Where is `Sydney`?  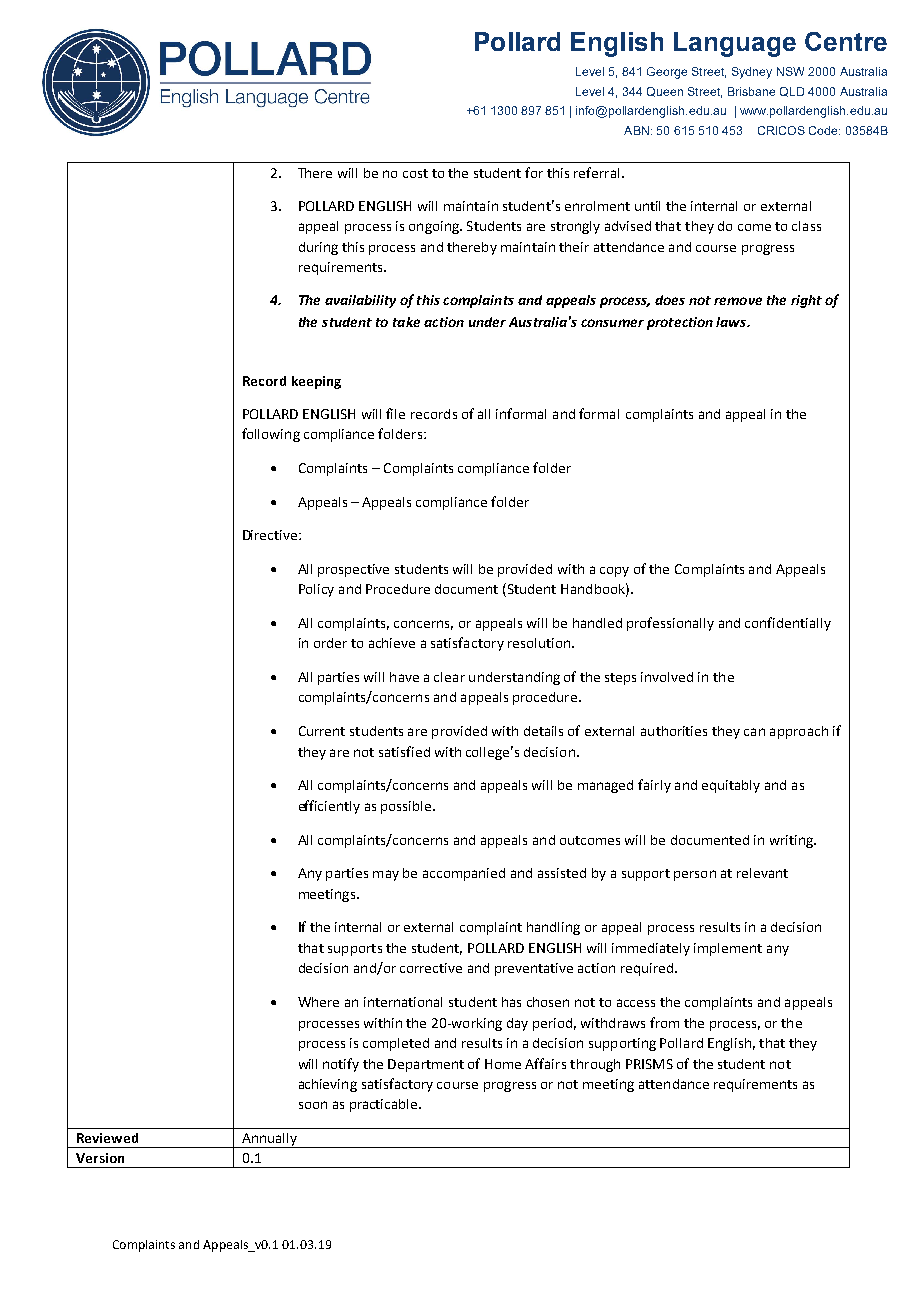 Sydney is located at coordinates (752, 73).
